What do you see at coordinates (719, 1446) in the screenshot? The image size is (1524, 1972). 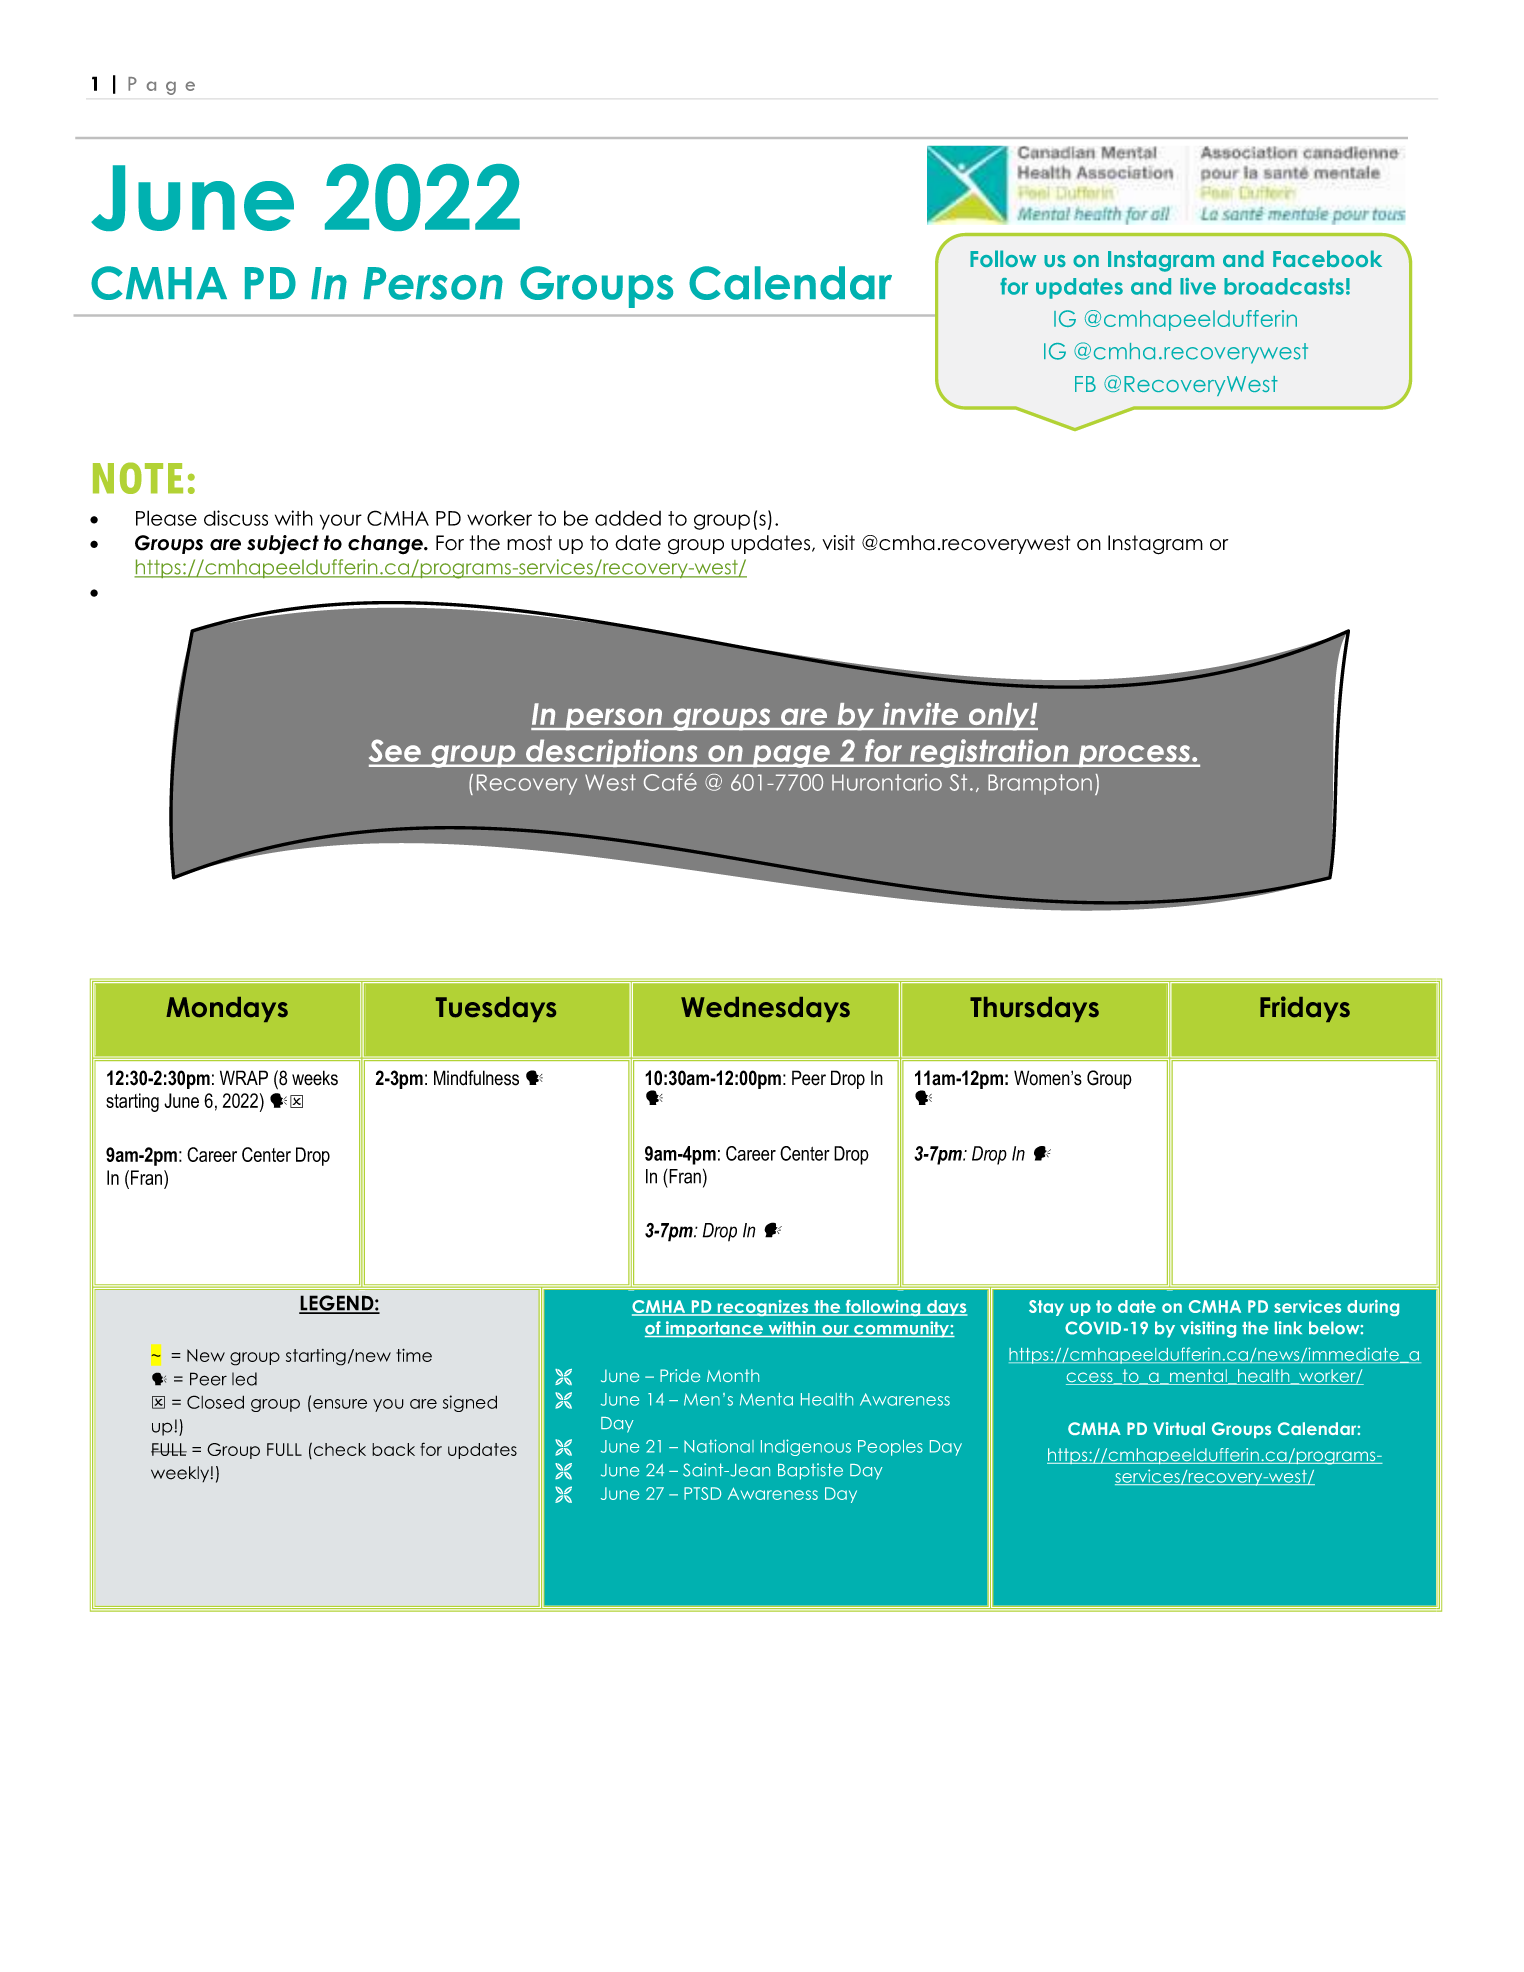 I see `National` at bounding box center [719, 1446].
